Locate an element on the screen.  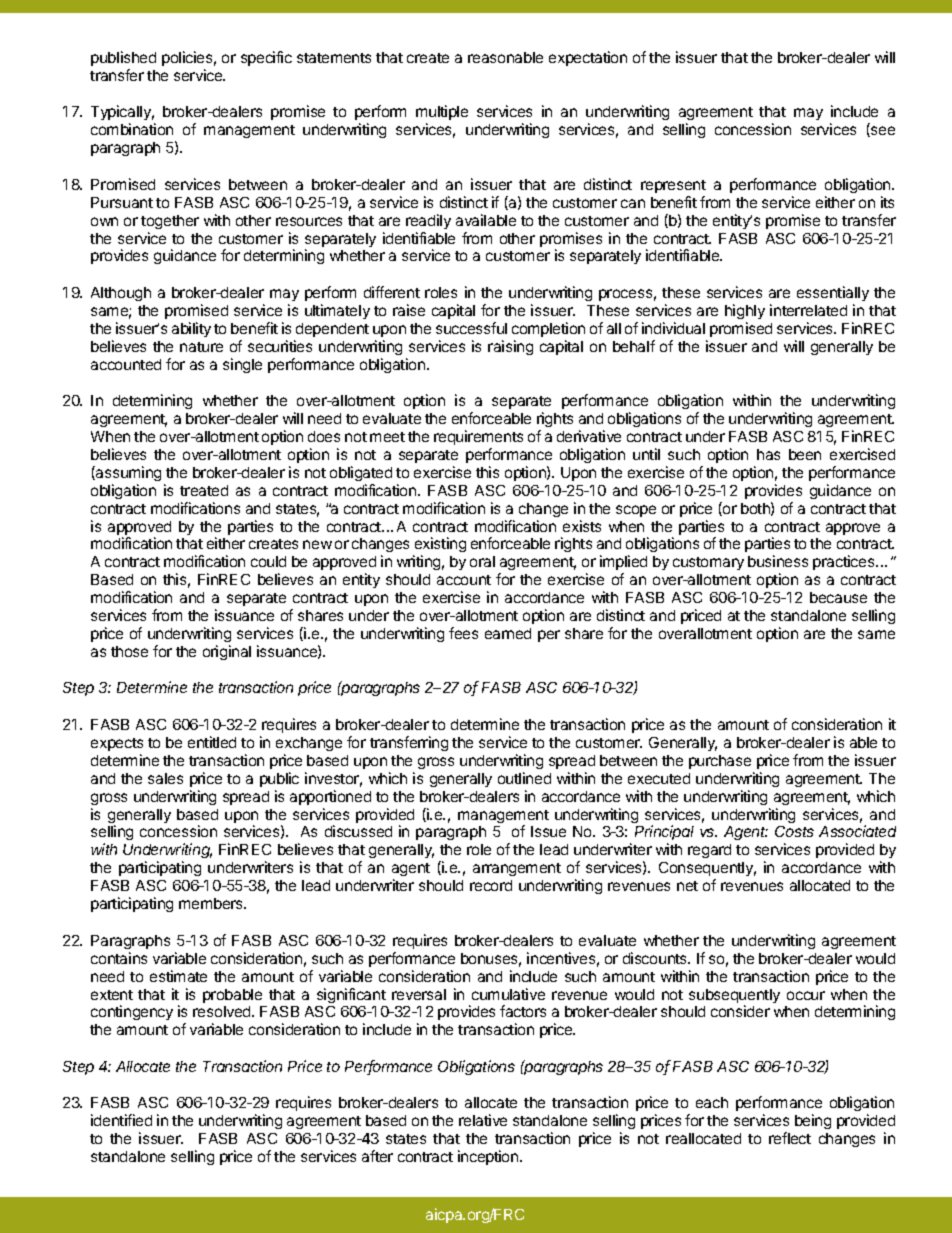
because is located at coordinates (838, 597).
